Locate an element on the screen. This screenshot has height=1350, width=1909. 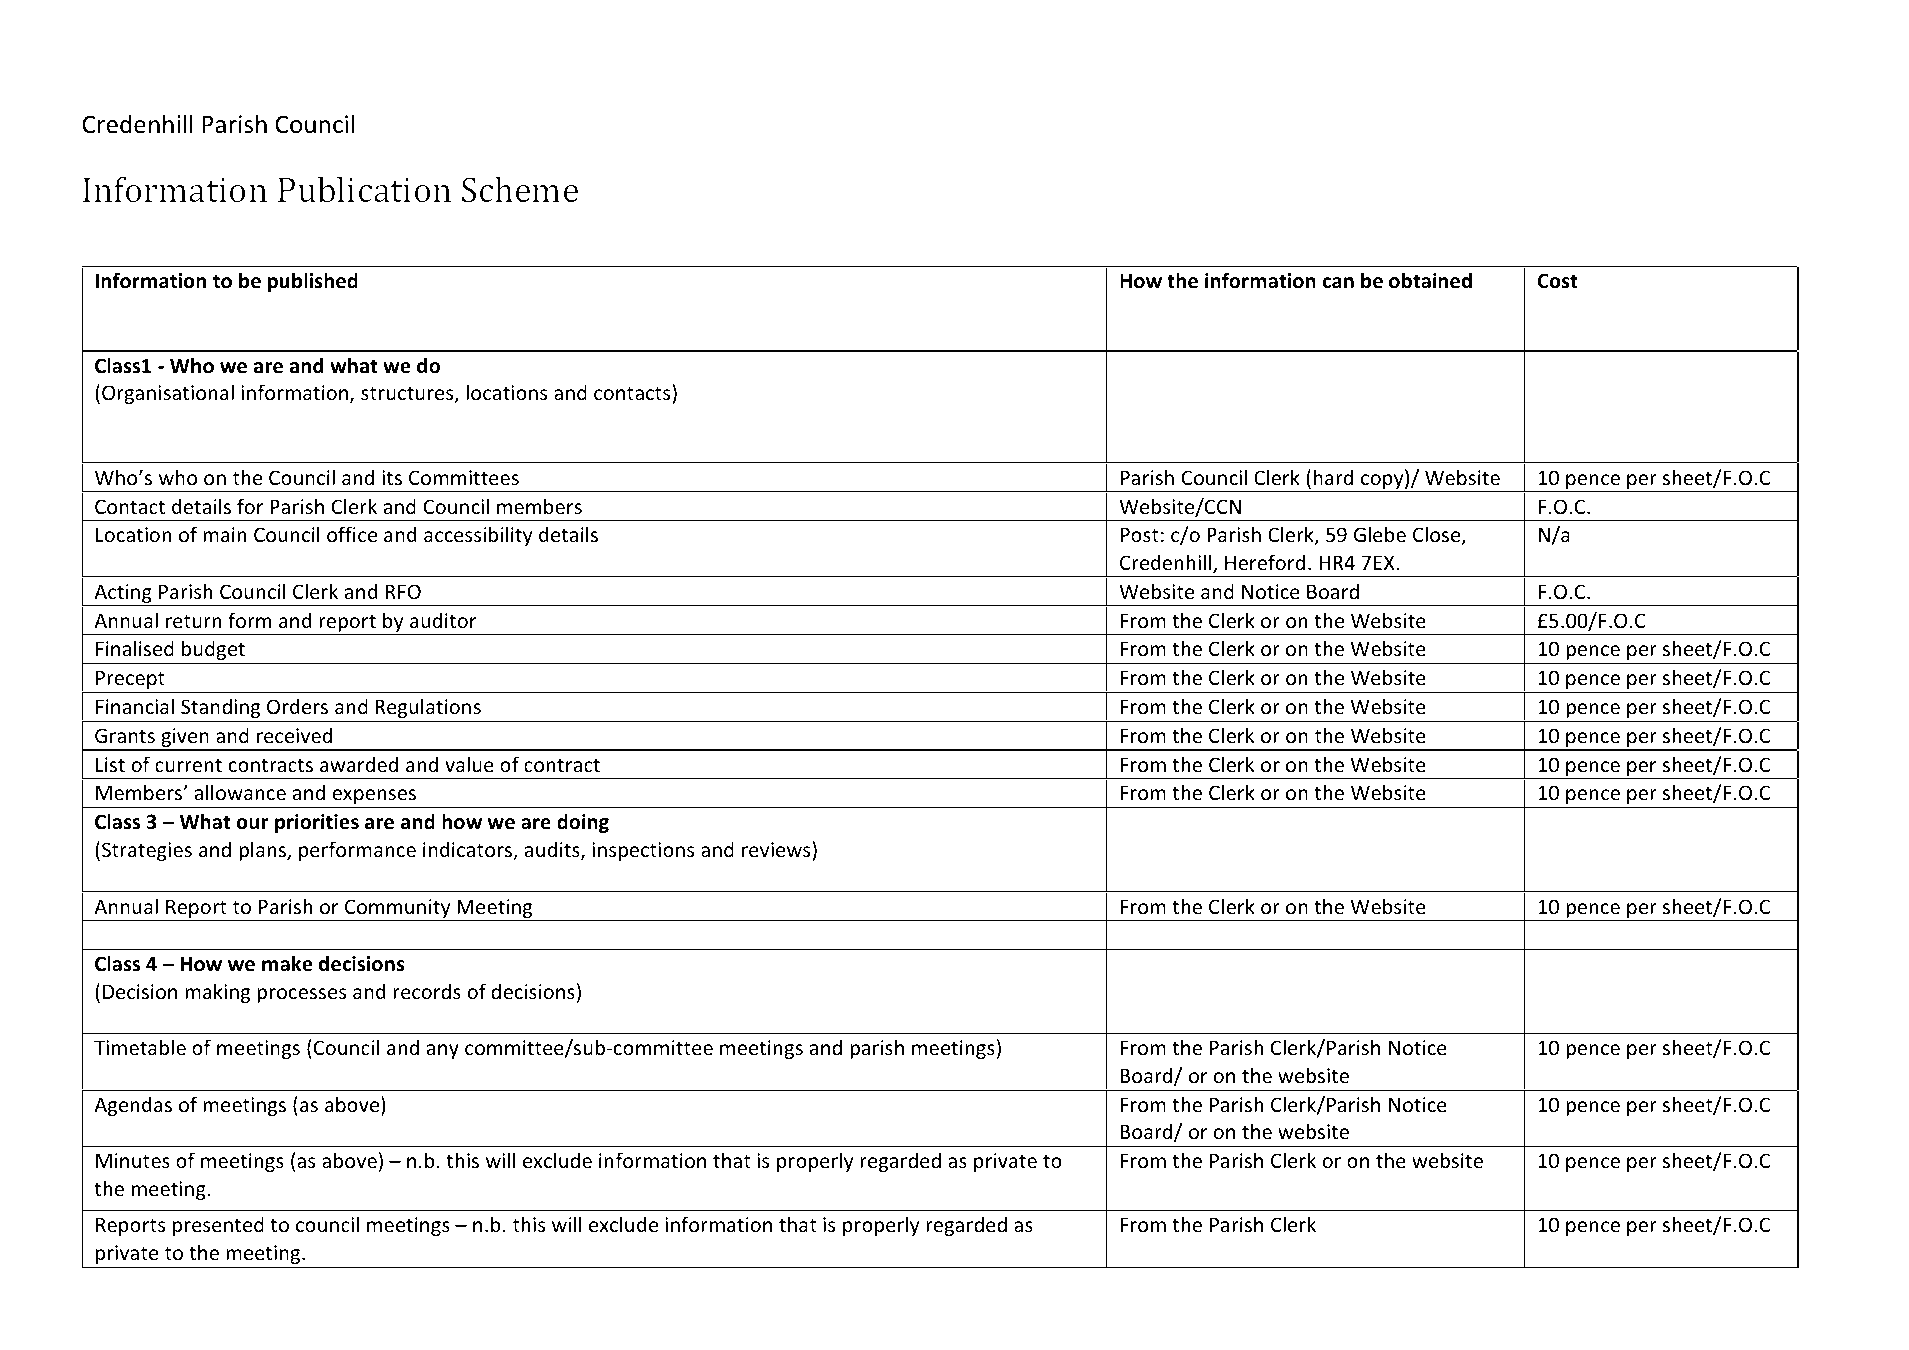
Close is located at coordinates (1438, 535).
